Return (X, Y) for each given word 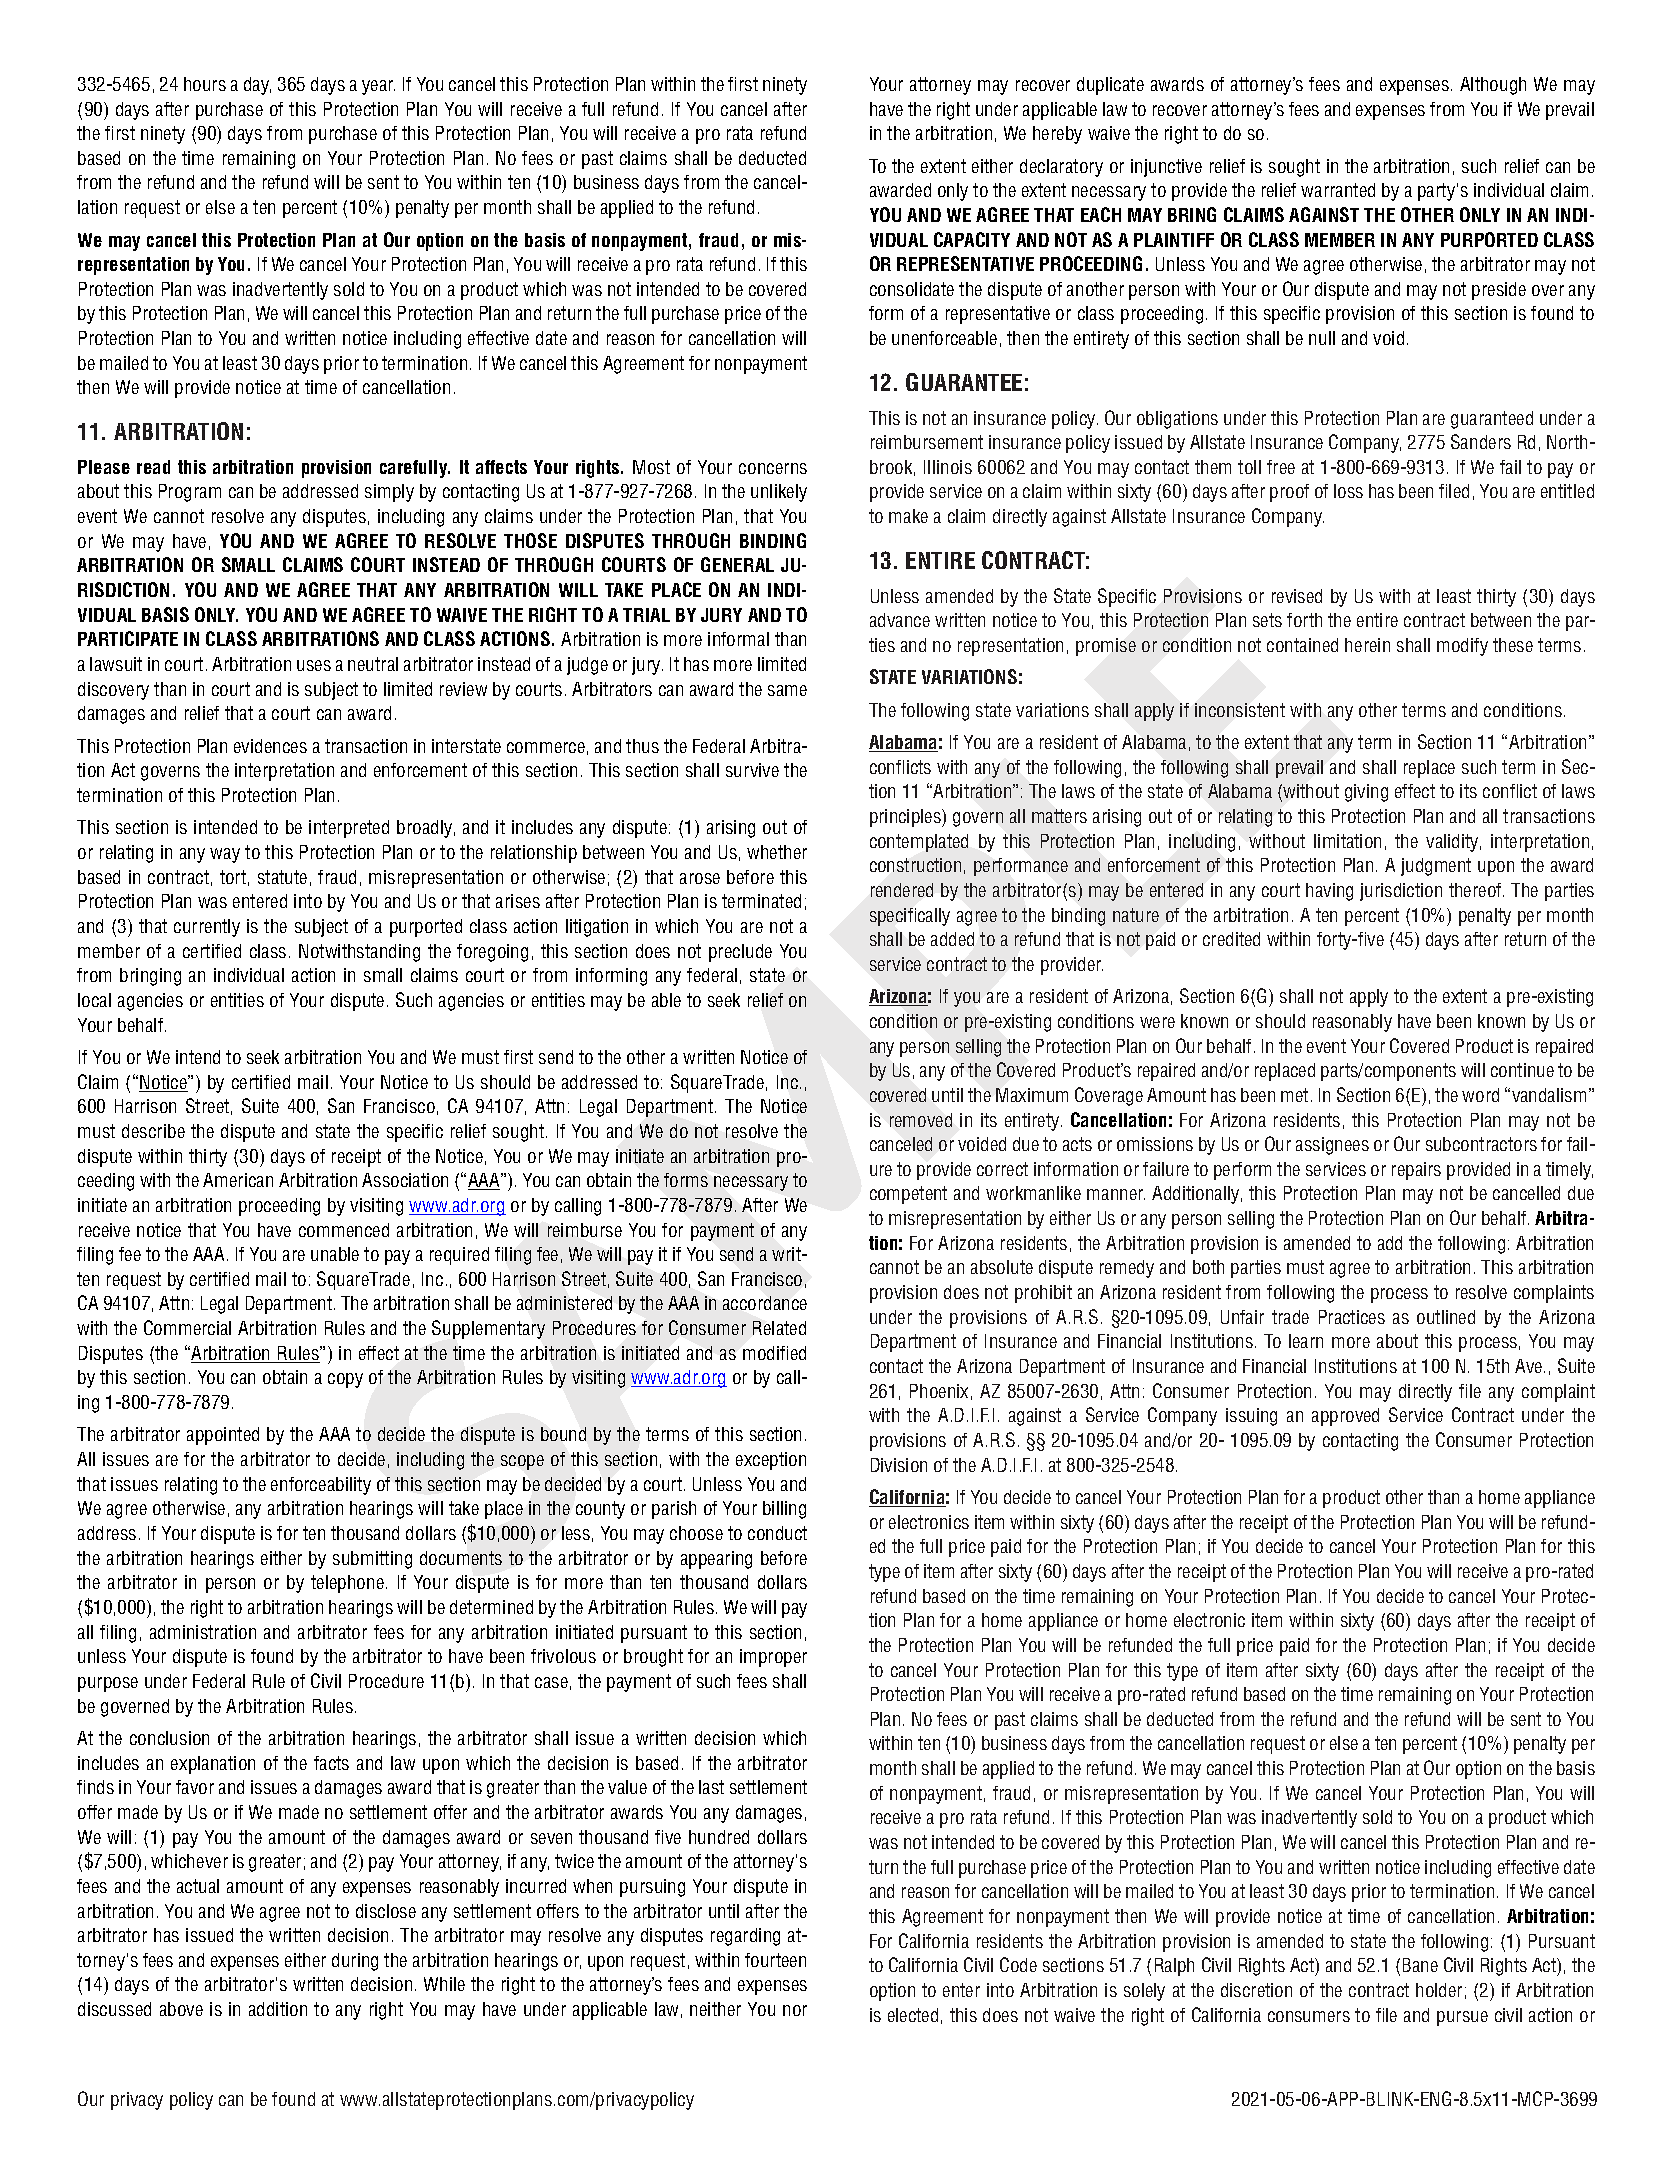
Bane (1420, 1965)
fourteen (775, 1960)
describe (153, 1131)
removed (921, 1120)
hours (205, 84)
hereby (1057, 135)
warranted (1338, 190)
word (1480, 1095)
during (355, 1962)
